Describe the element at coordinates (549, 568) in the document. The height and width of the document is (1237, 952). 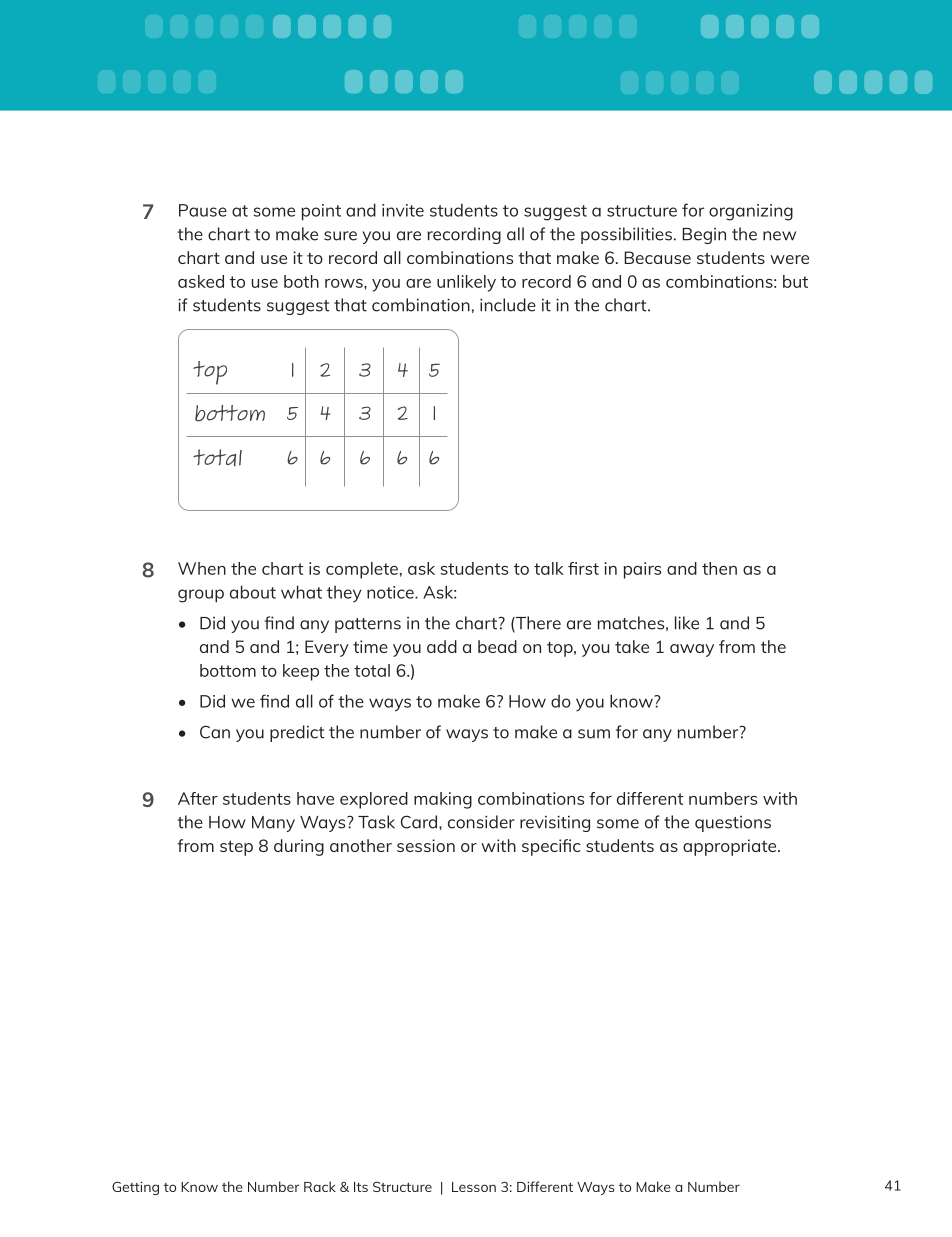
I see `talk` at that location.
